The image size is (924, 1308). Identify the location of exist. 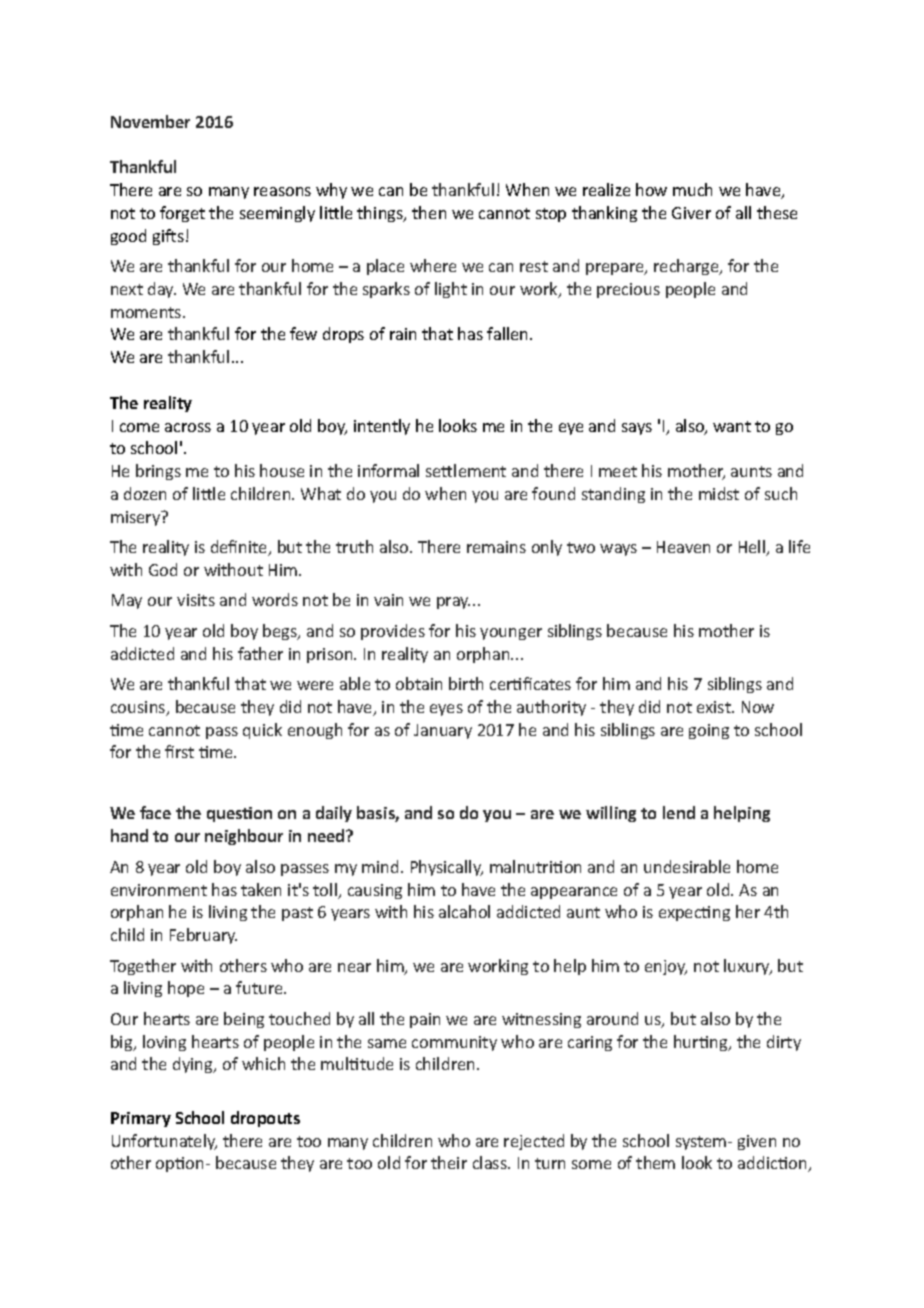
(715, 707).
